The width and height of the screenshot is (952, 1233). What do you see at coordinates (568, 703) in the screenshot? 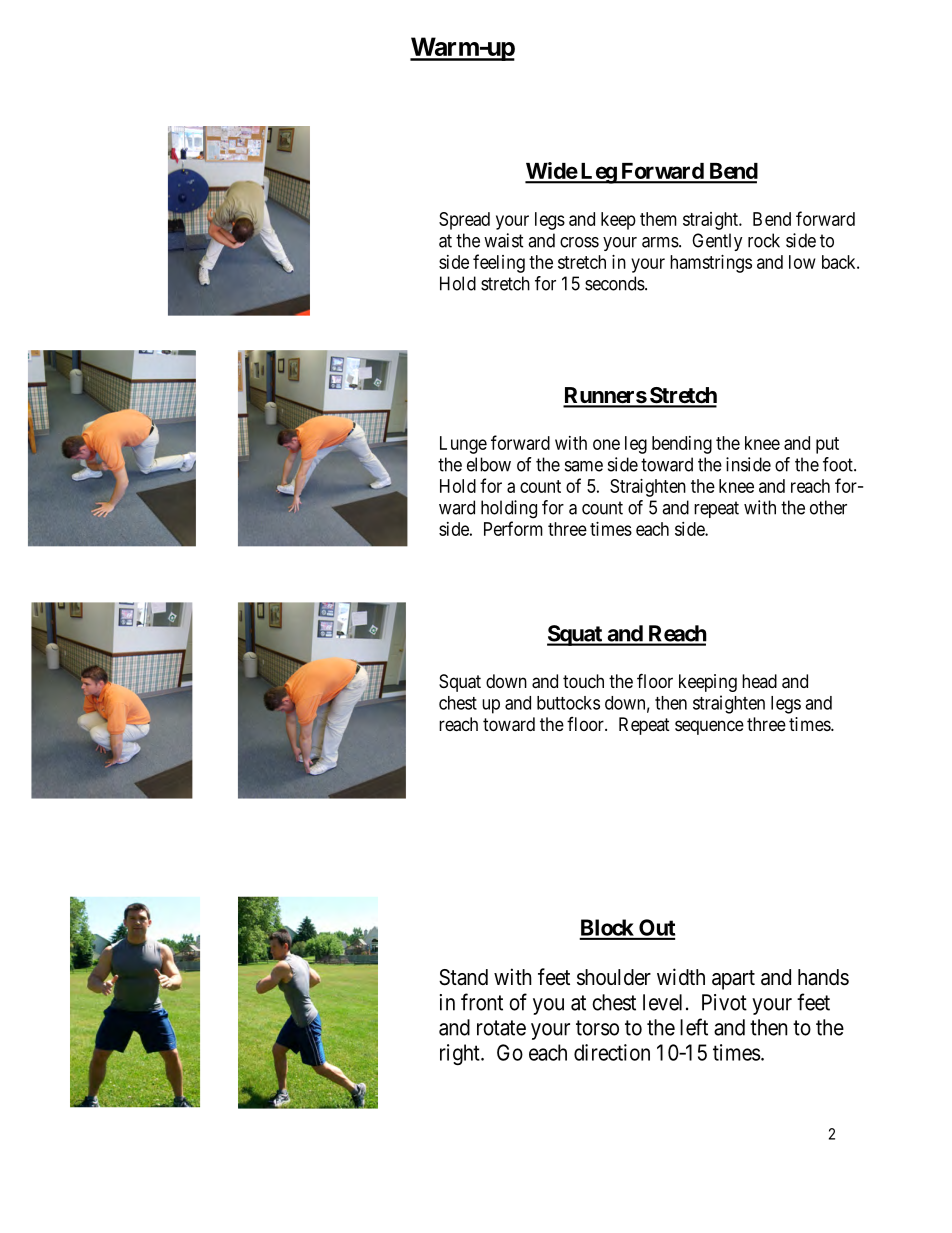
I see `buttocks` at bounding box center [568, 703].
